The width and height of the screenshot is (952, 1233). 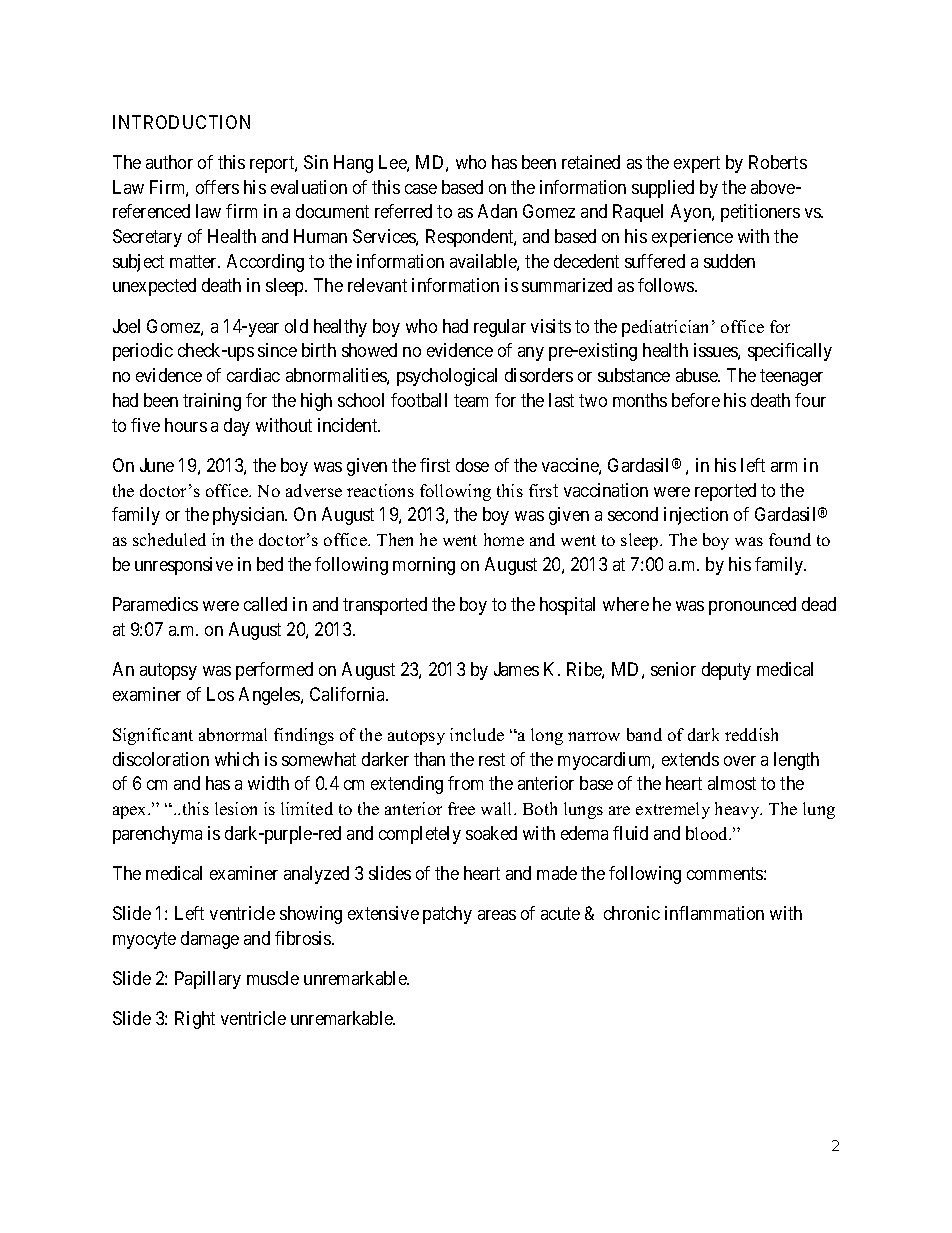 What do you see at coordinates (154, 287) in the screenshot?
I see `unexpected` at bounding box center [154, 287].
